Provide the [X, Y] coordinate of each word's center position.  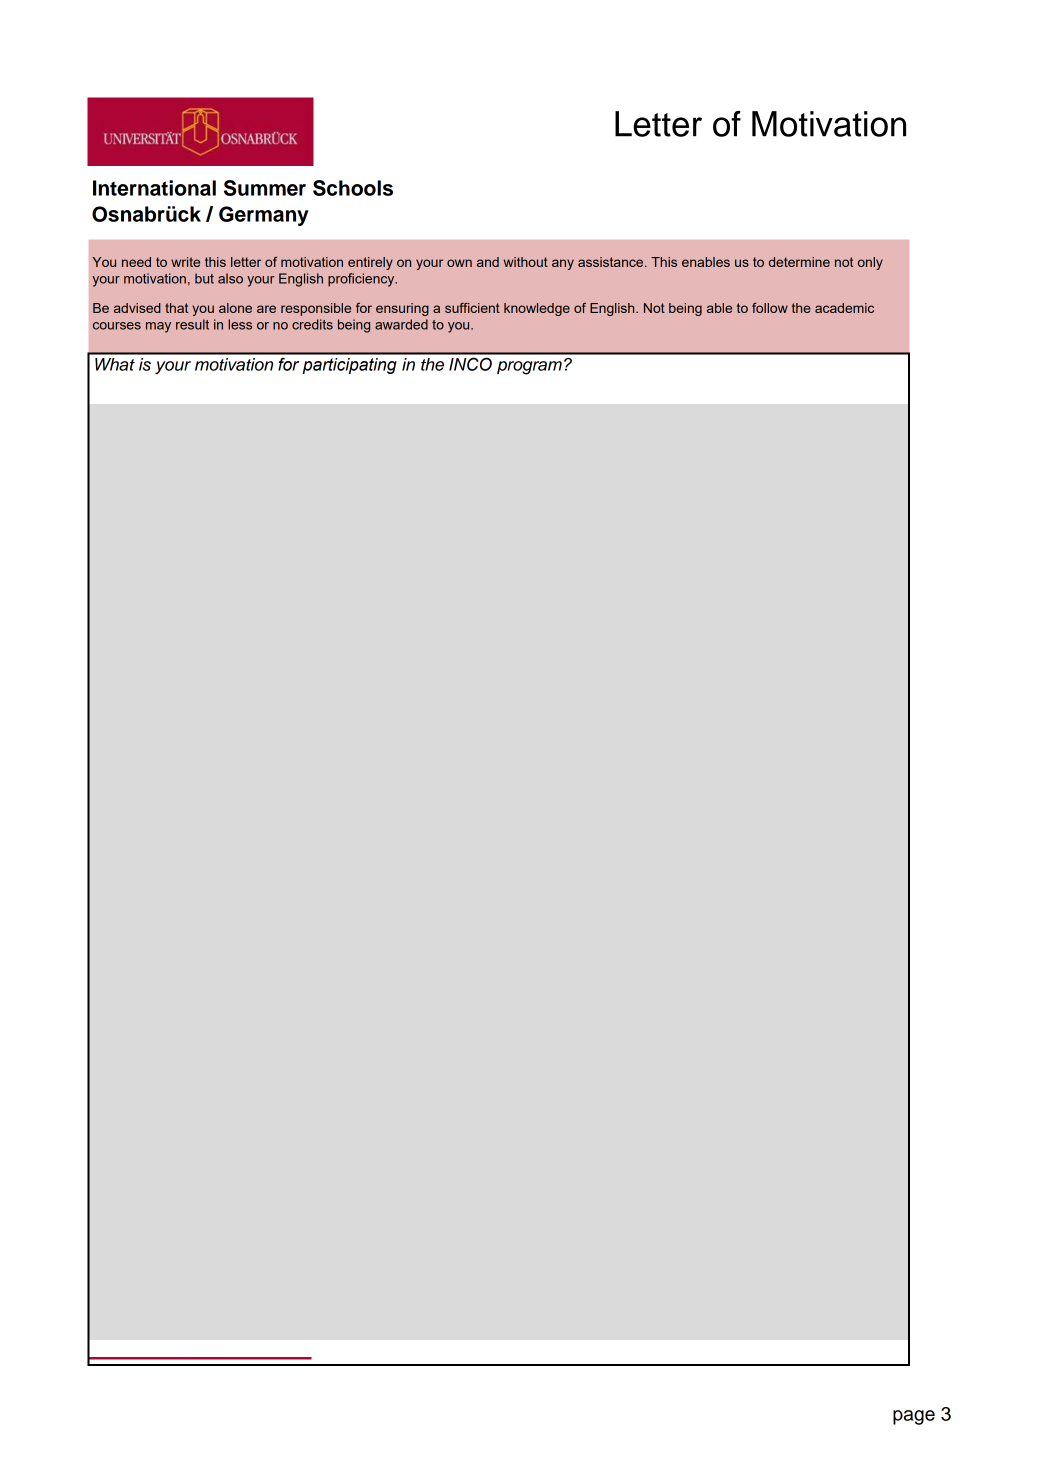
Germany [264, 216]
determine [799, 262]
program [529, 368]
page [914, 1417]
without [526, 262]
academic [844, 308]
